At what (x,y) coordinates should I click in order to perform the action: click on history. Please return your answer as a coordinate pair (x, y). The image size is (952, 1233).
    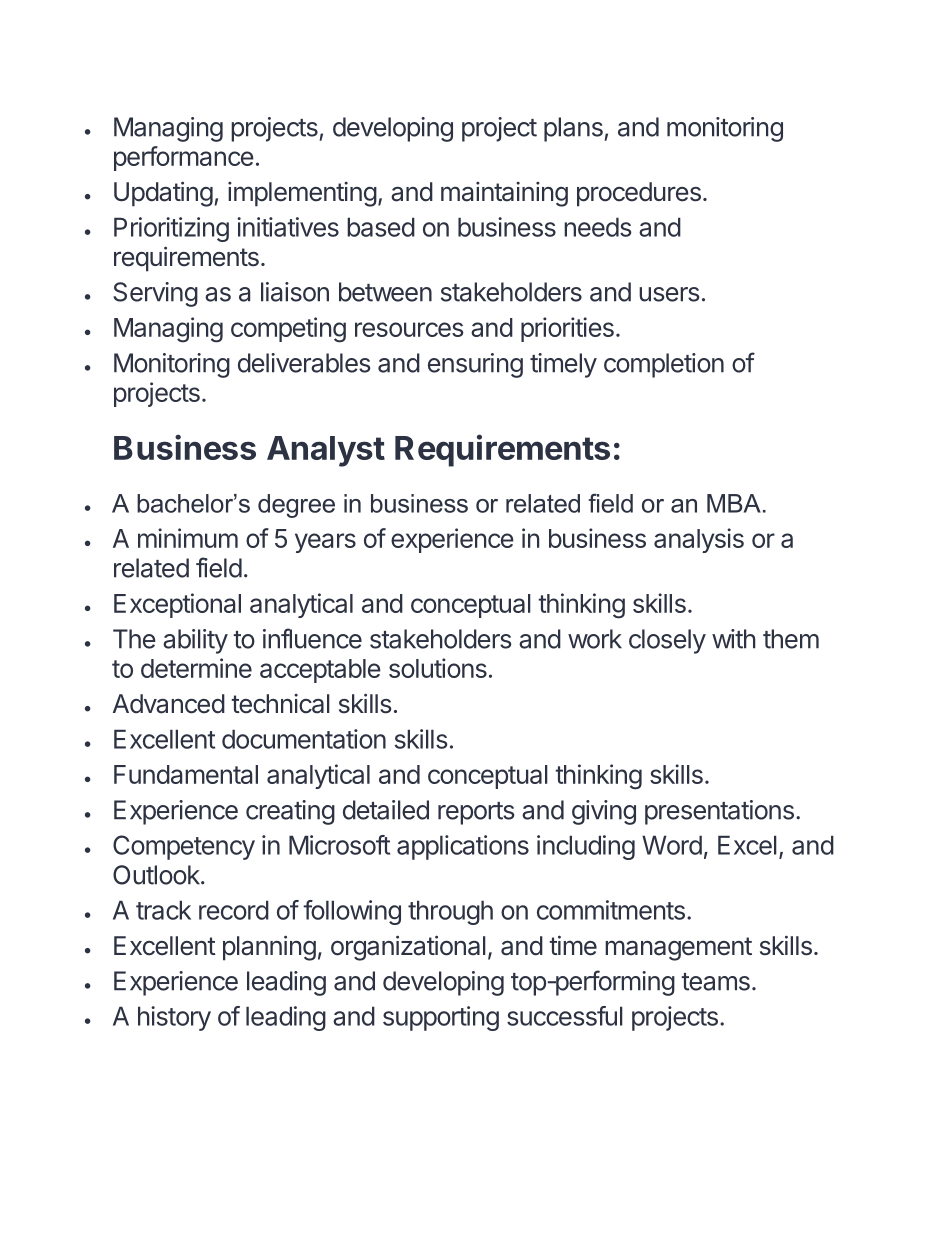
    Looking at the image, I should click on (174, 1018).
